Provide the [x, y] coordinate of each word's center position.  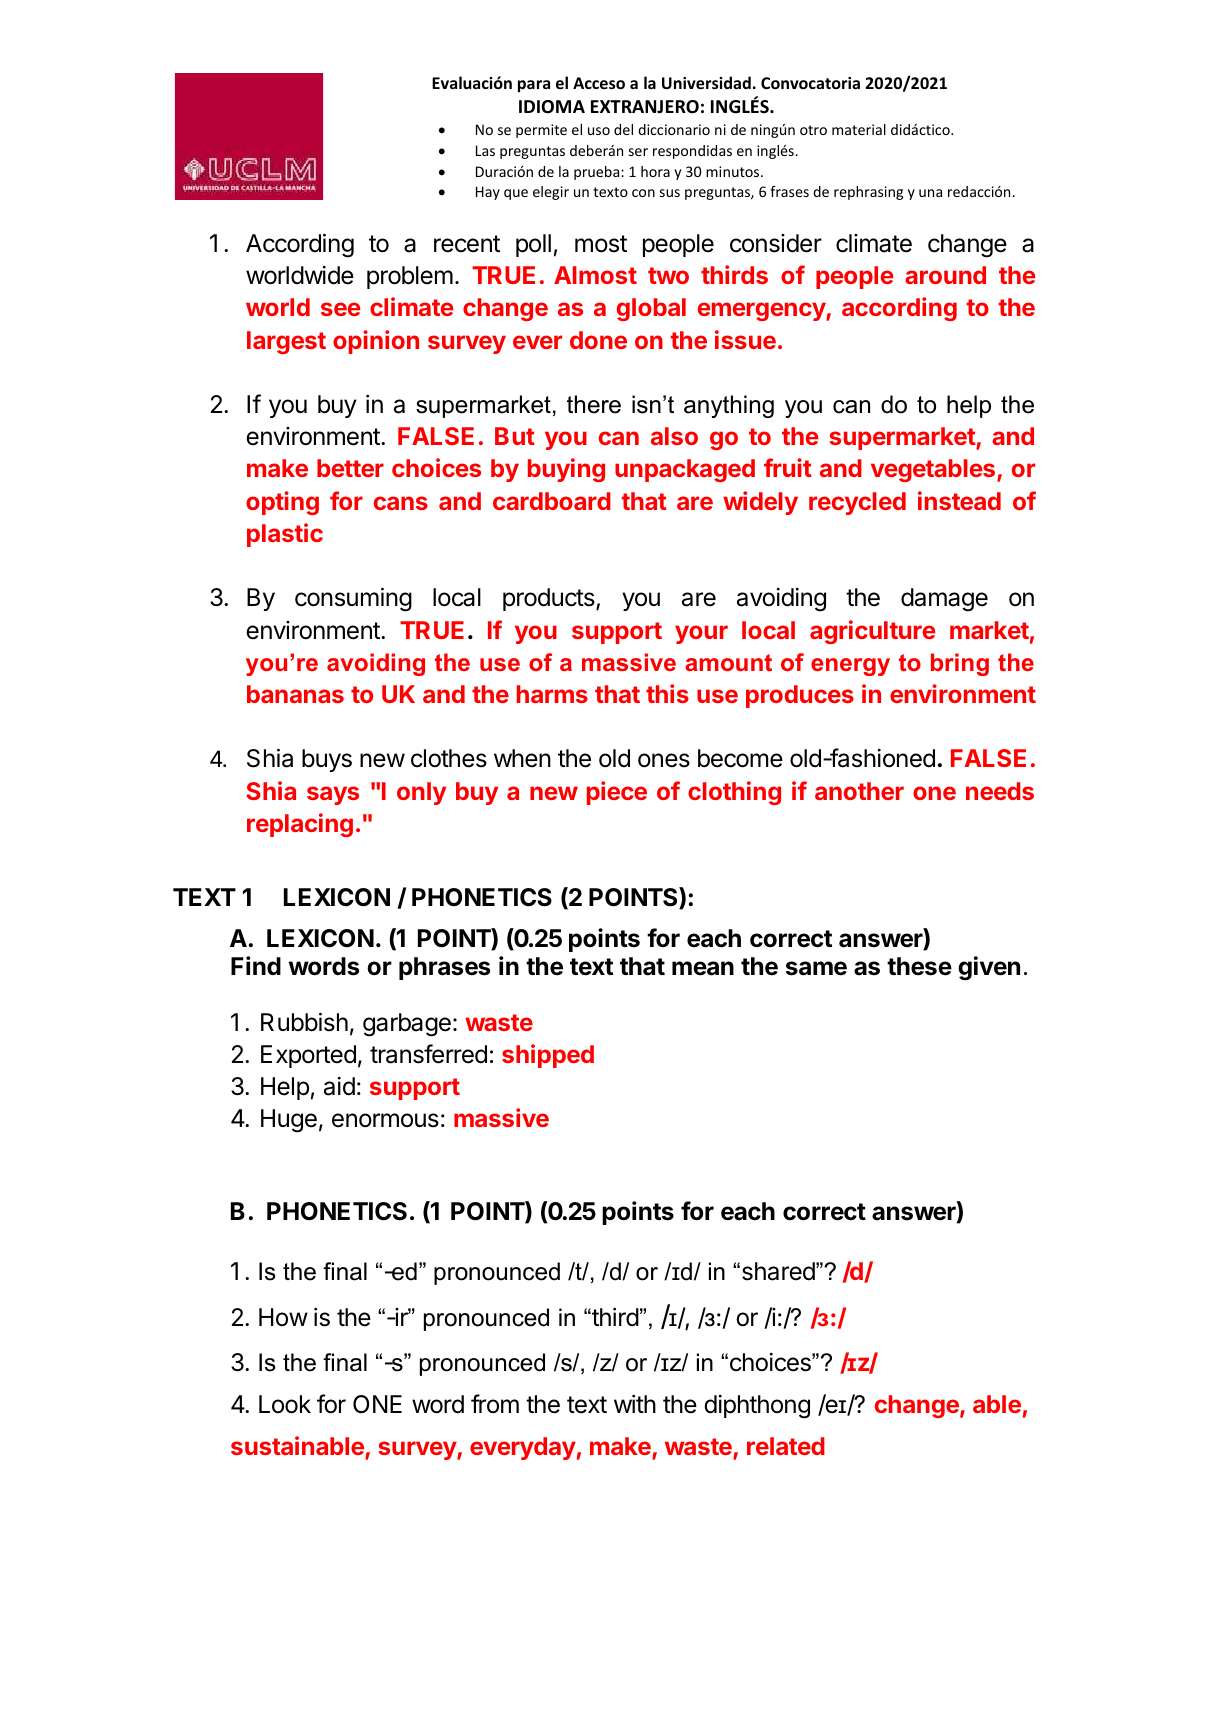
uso [599, 131]
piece [617, 793]
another [859, 791]
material [859, 129]
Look [285, 1404]
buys [327, 760]
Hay [488, 193]
